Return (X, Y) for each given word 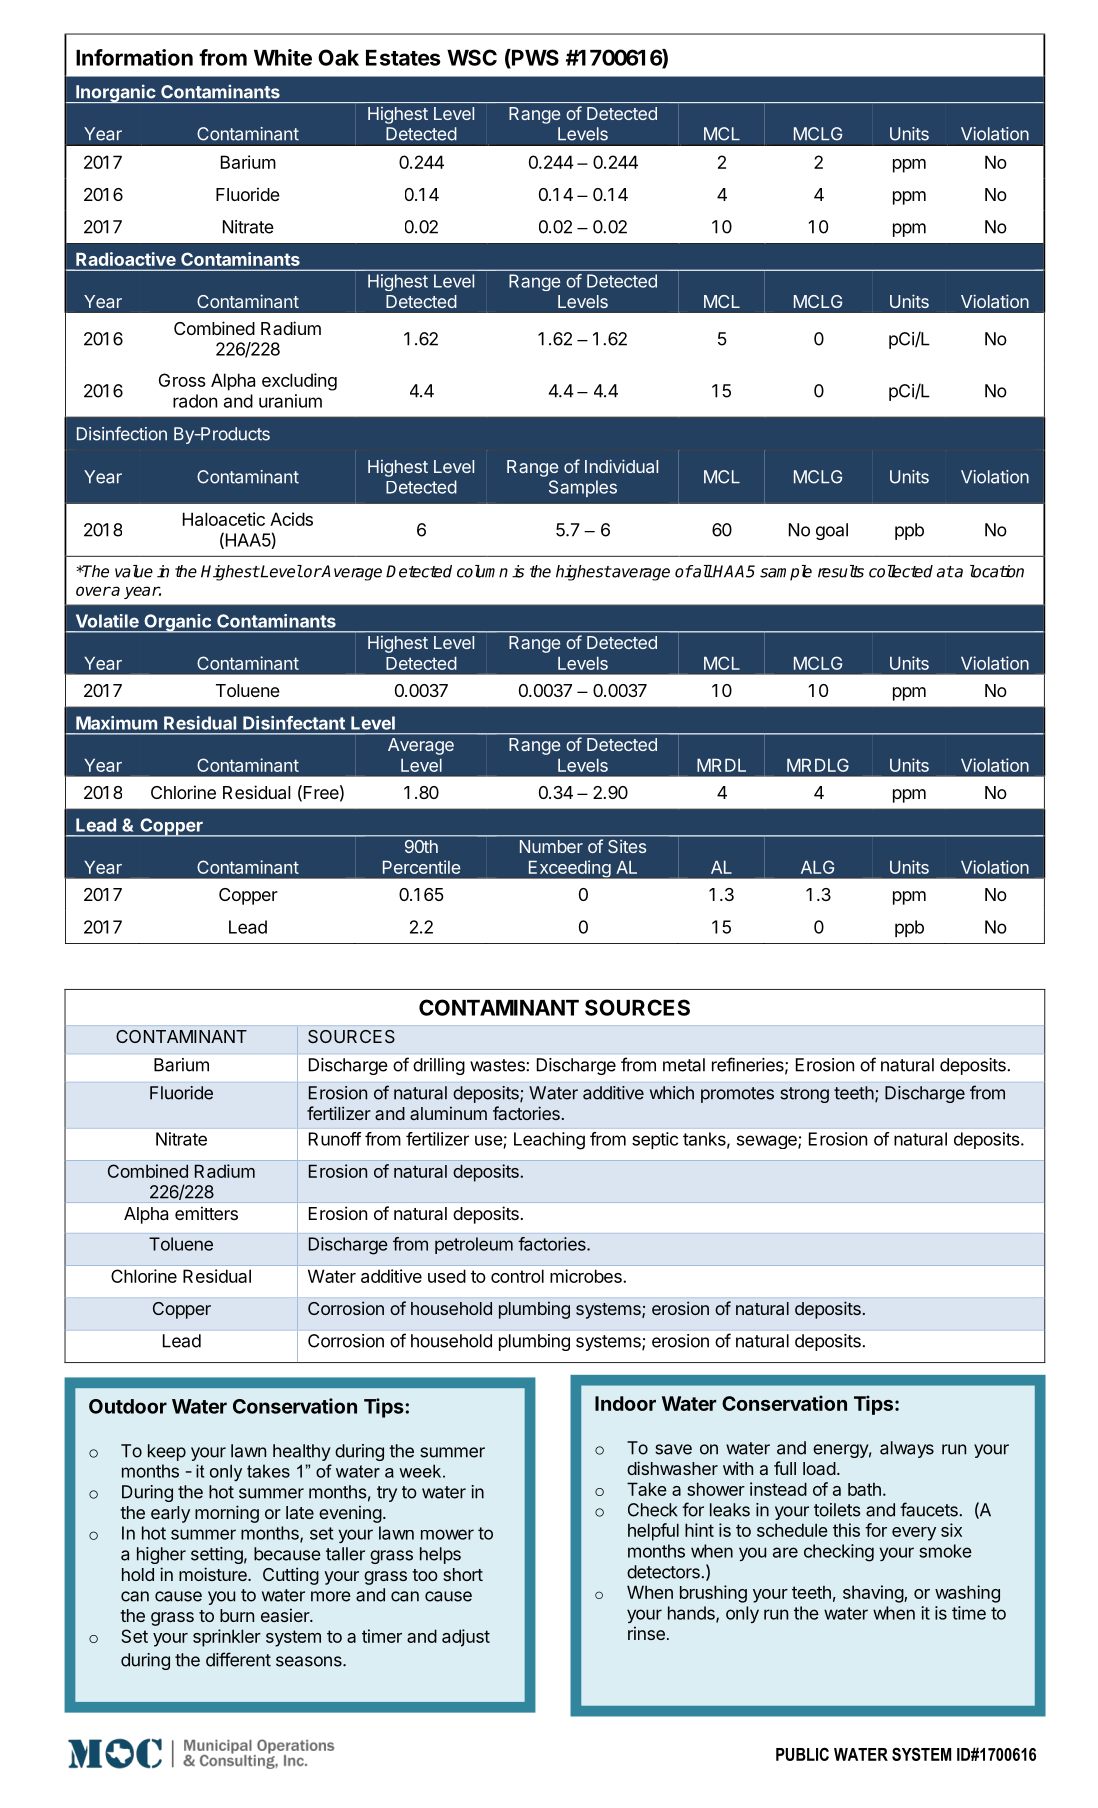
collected (901, 571)
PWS (534, 58)
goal (832, 531)
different (238, 1659)
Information (134, 57)
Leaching (549, 1141)
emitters (206, 1213)
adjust (466, 1638)
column (482, 571)
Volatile (107, 621)
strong (804, 1095)
